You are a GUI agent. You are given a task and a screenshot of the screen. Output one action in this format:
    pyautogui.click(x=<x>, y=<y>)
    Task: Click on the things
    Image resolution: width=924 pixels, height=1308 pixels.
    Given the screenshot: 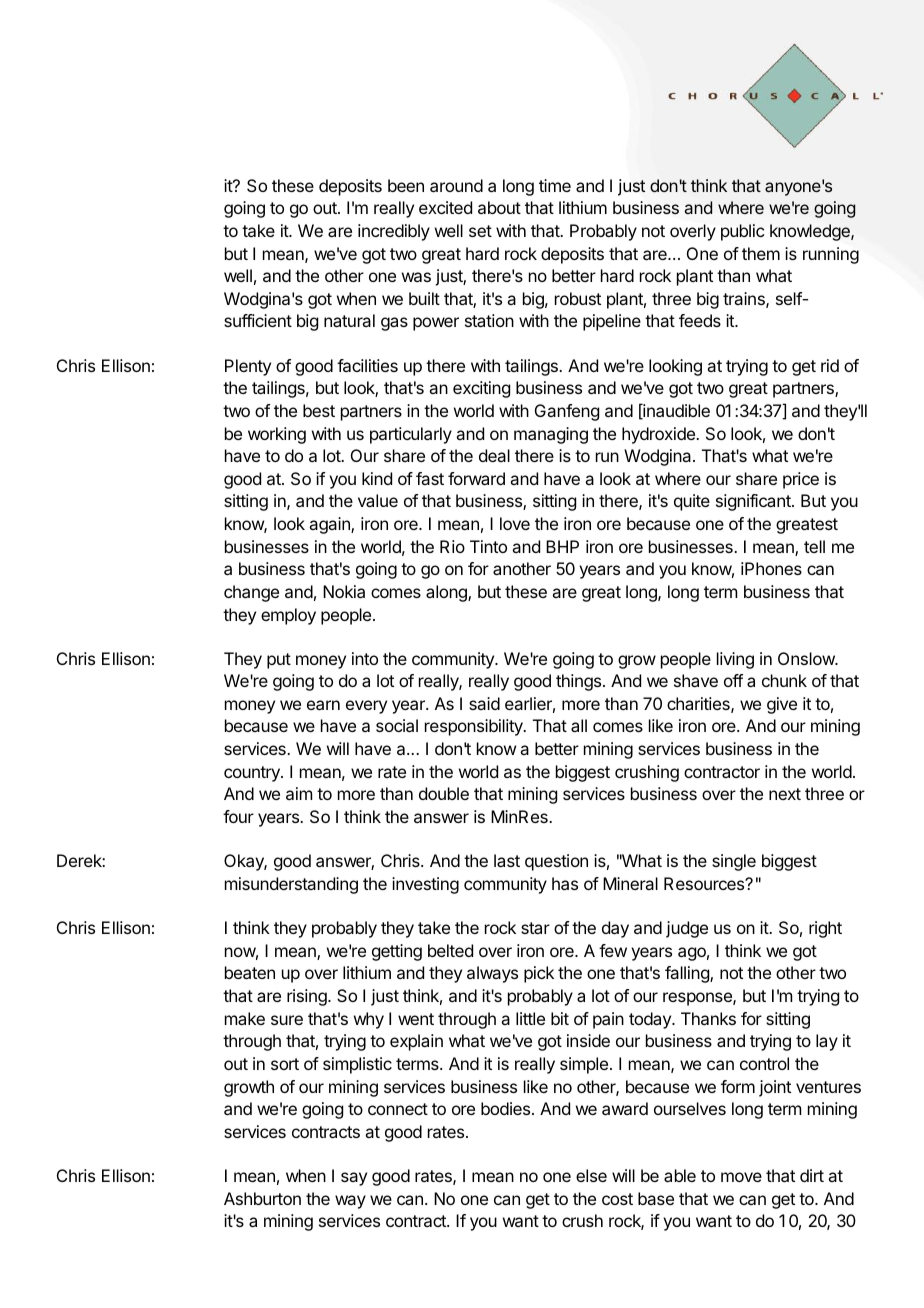 What is the action you would take?
    pyautogui.click(x=580, y=682)
